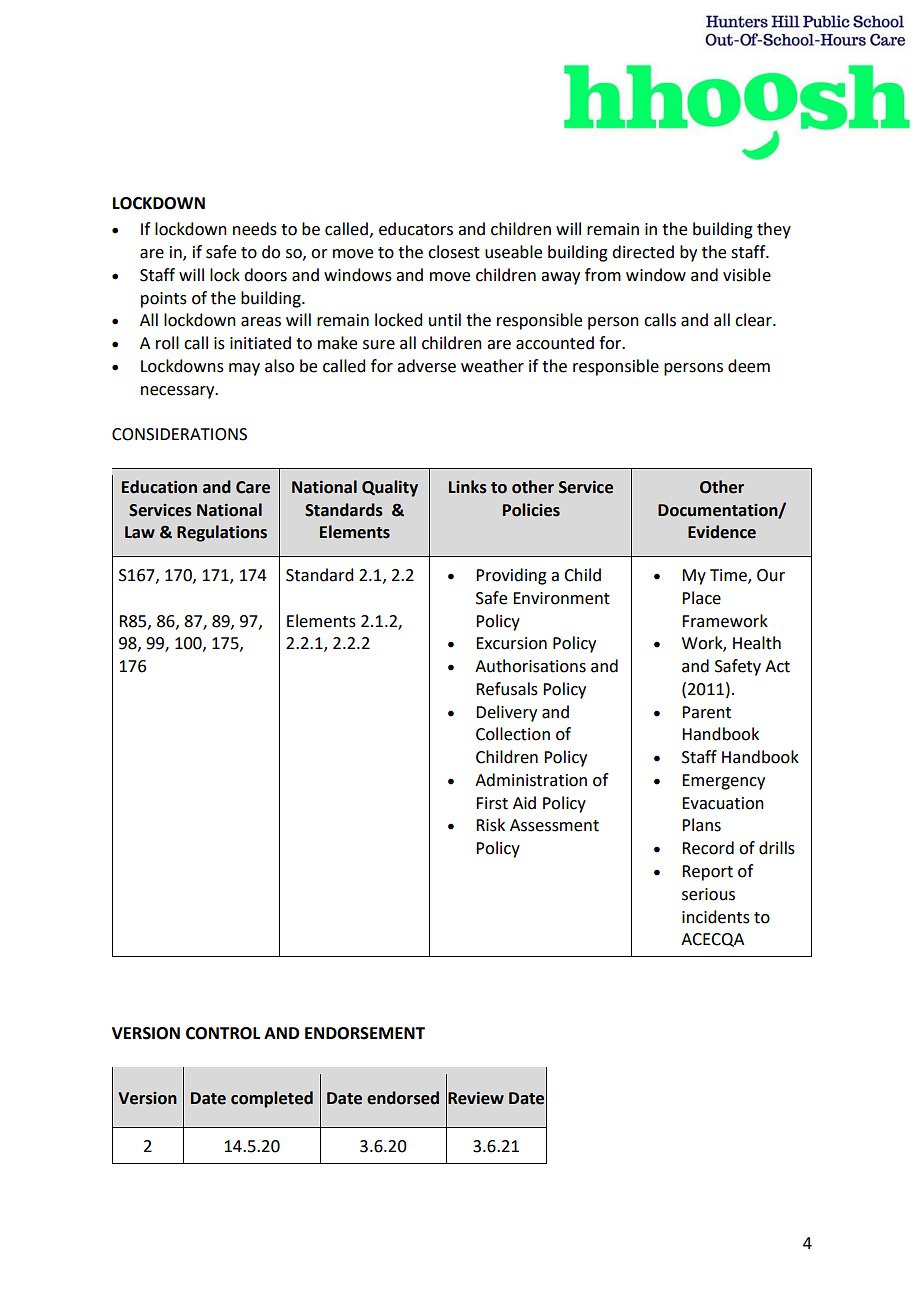  Describe the element at coordinates (723, 803) in the image. I see `Evacuation` at that location.
